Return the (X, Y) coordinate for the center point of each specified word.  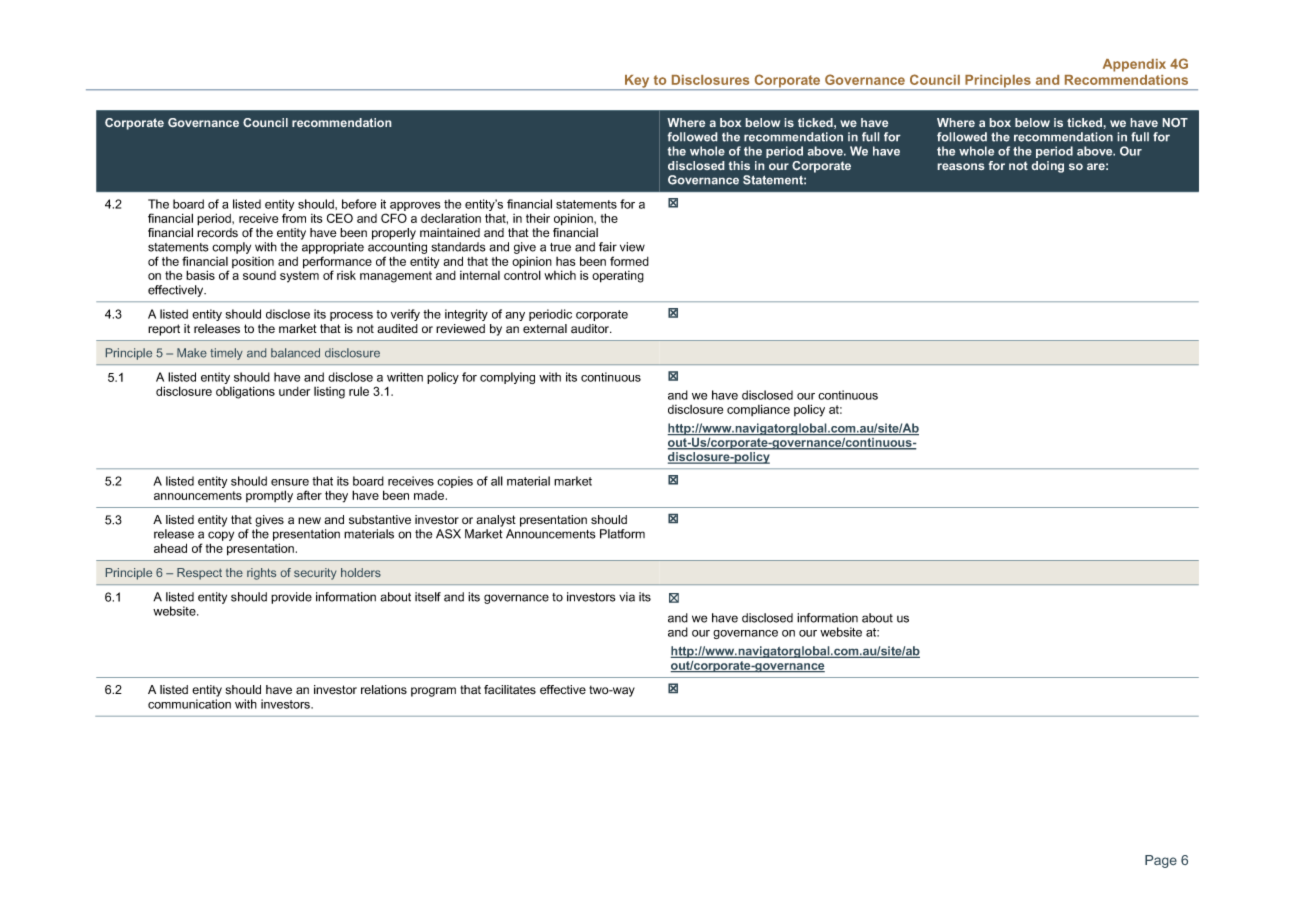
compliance (758, 410)
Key (637, 82)
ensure (290, 482)
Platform (622, 534)
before (359, 204)
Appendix (1134, 65)
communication (189, 704)
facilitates (510, 690)
